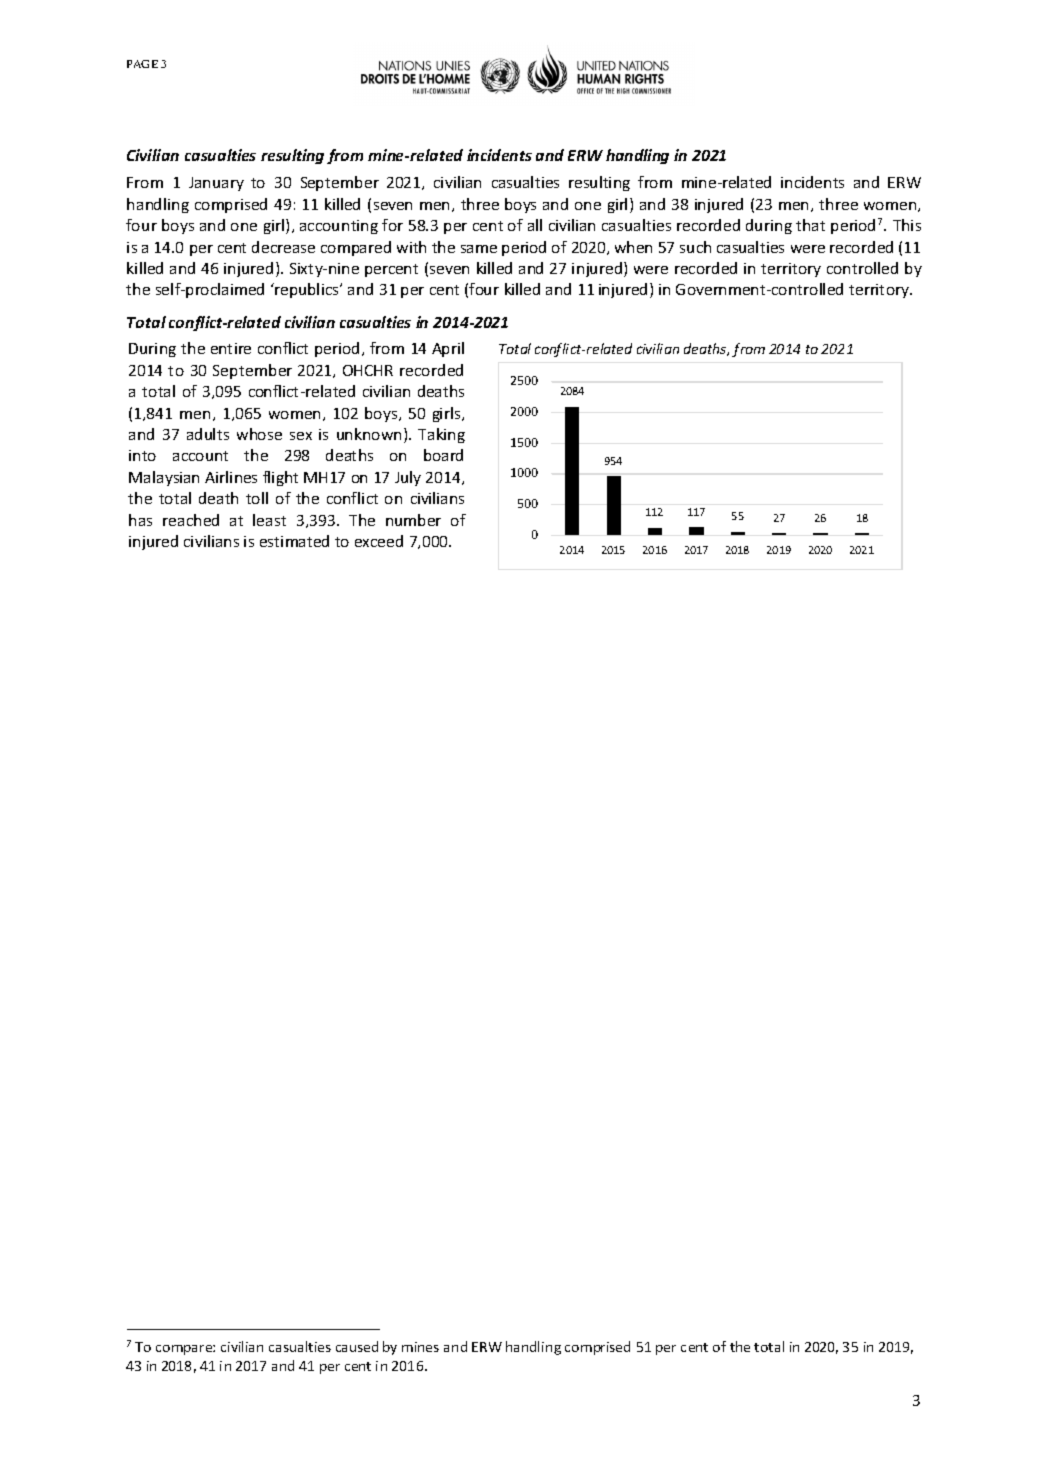 The width and height of the document is (1048, 1481). I want to click on caused, so click(357, 1346).
